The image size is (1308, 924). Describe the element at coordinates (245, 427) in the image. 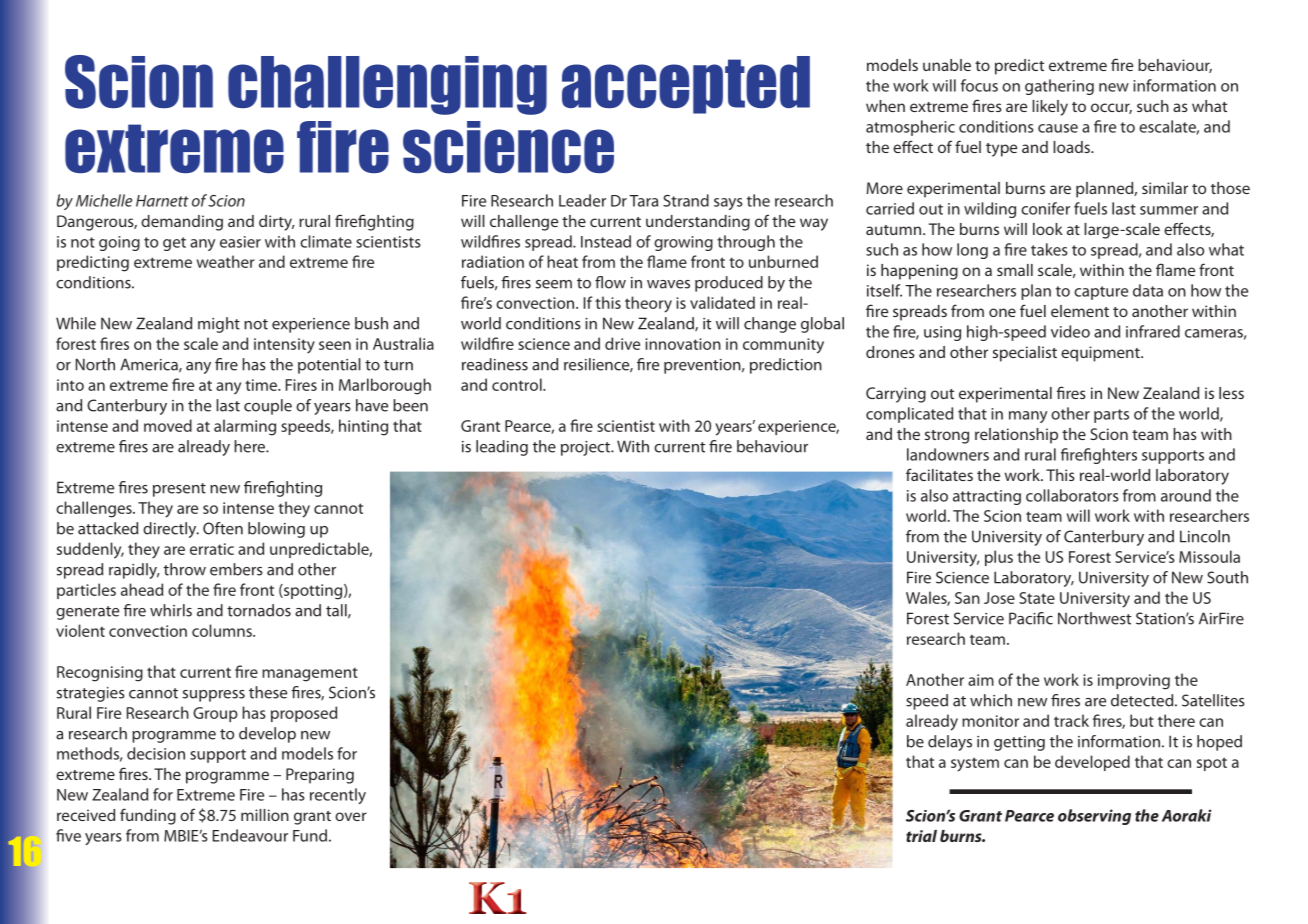

I see `alarming` at that location.
